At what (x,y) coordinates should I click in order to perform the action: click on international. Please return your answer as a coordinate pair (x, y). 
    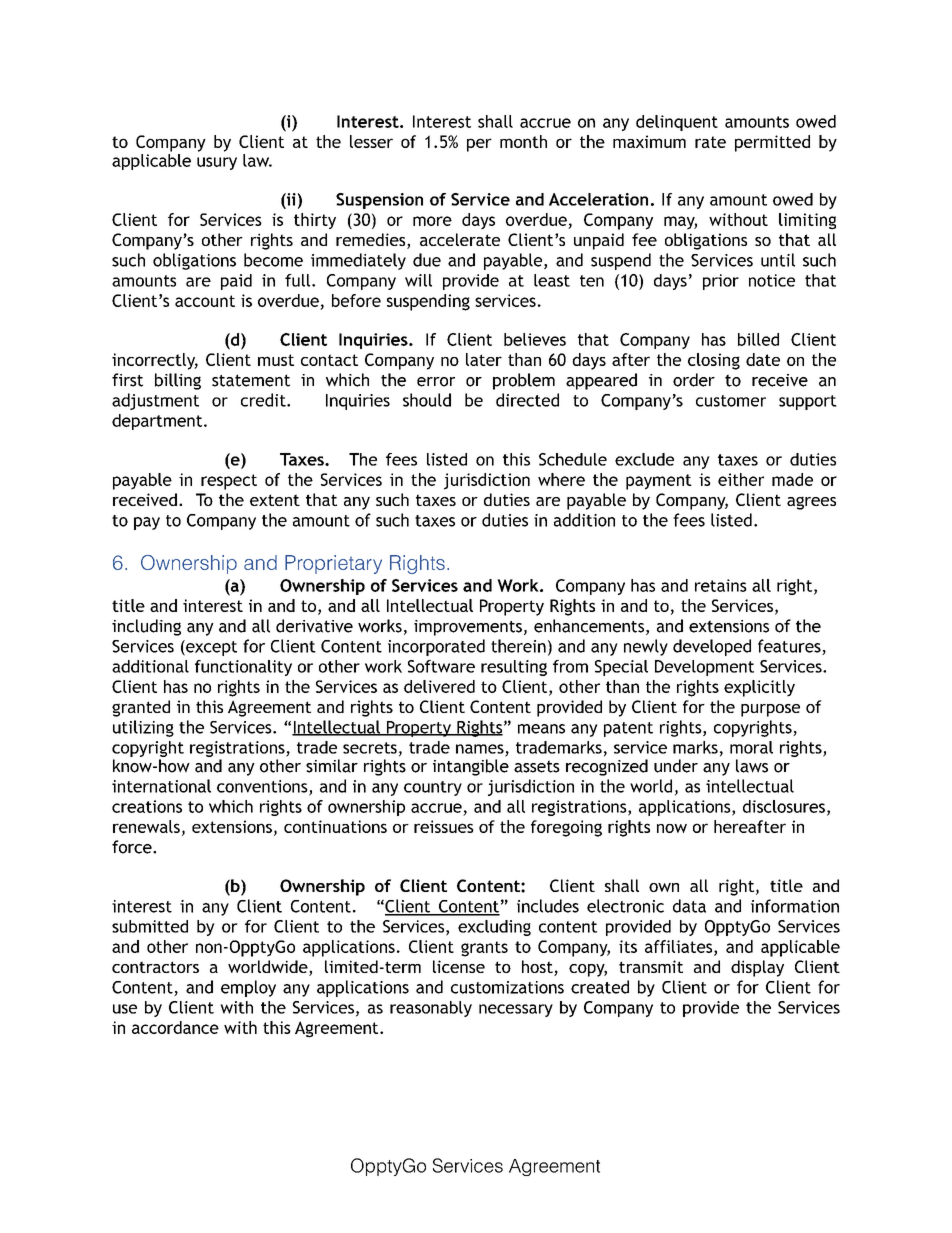
    Looking at the image, I should click on (161, 786).
